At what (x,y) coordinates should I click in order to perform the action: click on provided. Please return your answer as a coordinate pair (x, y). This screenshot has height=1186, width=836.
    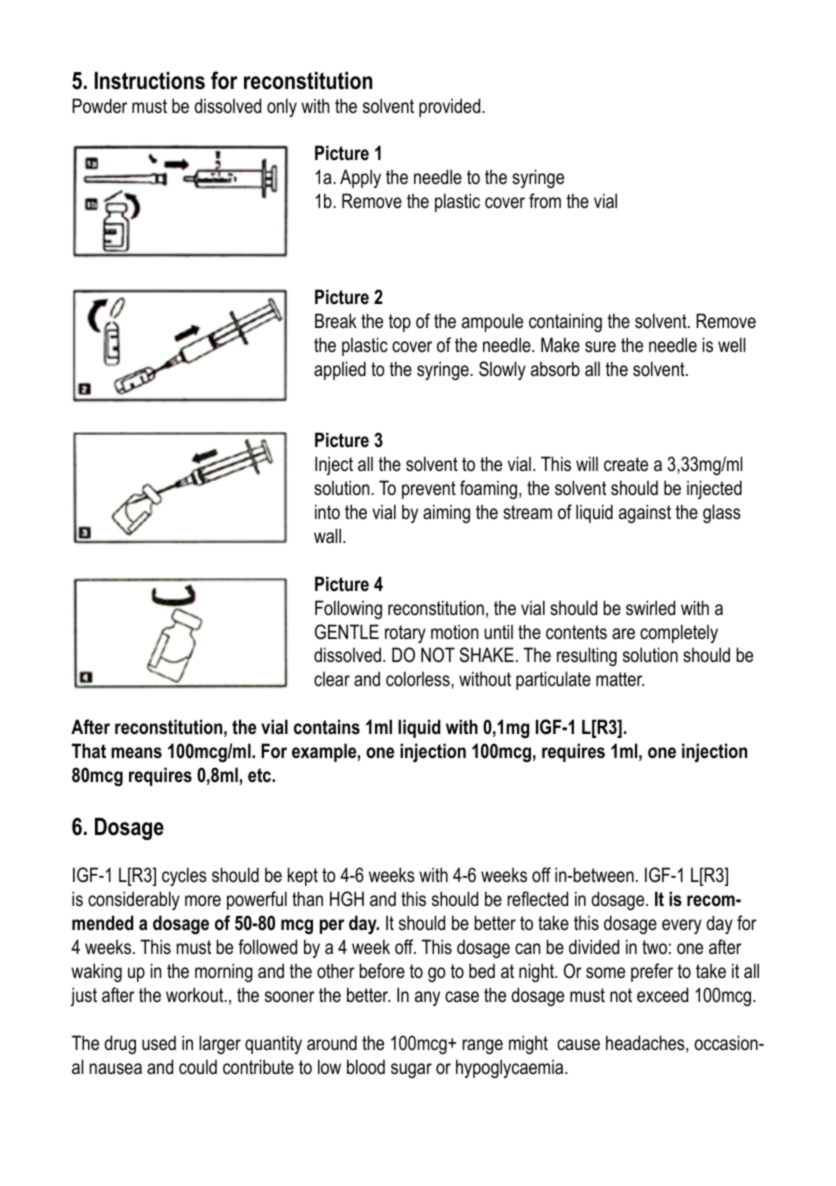
    Looking at the image, I should click on (451, 107).
